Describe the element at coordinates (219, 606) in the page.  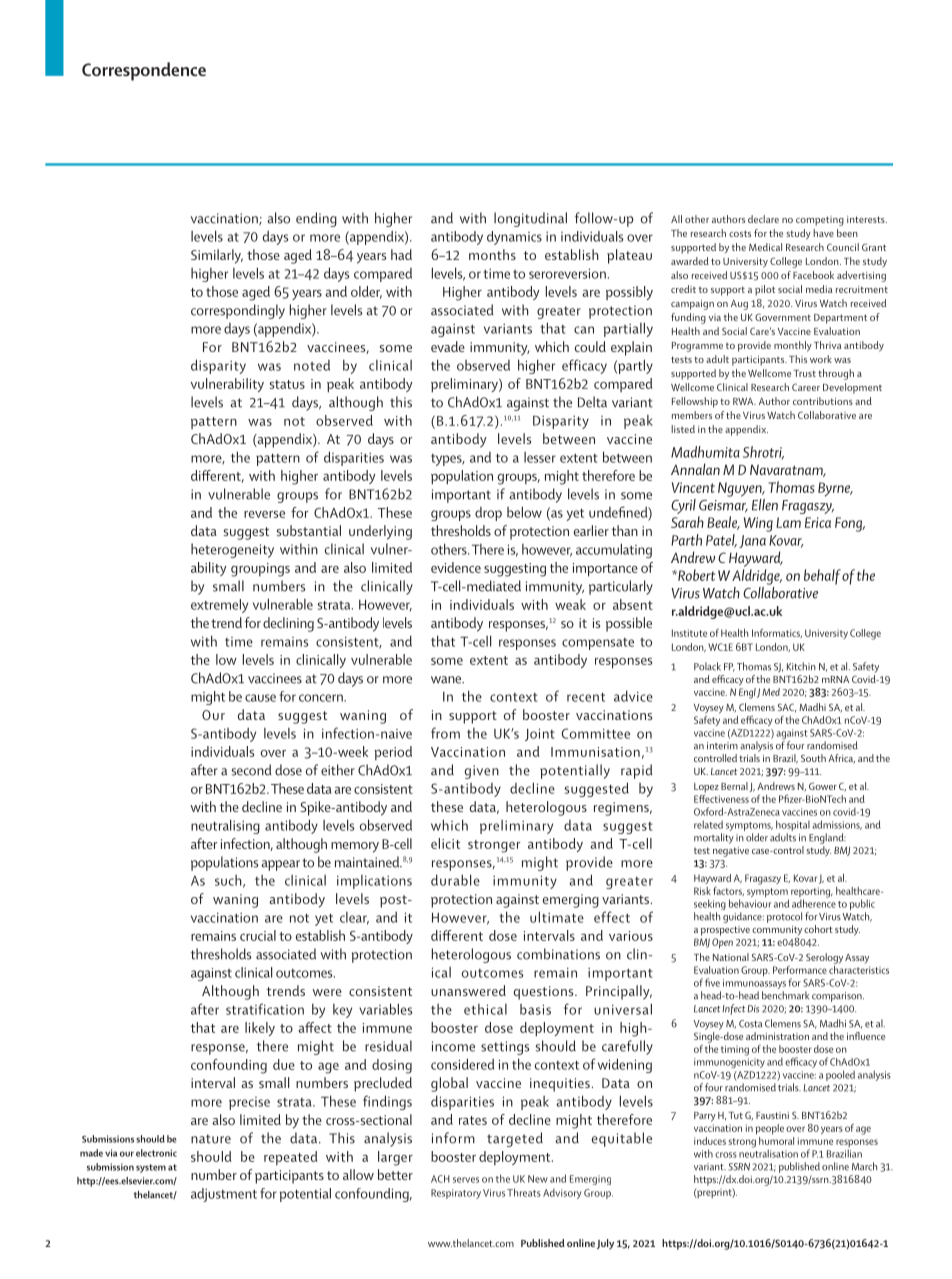
I see `extremely` at that location.
